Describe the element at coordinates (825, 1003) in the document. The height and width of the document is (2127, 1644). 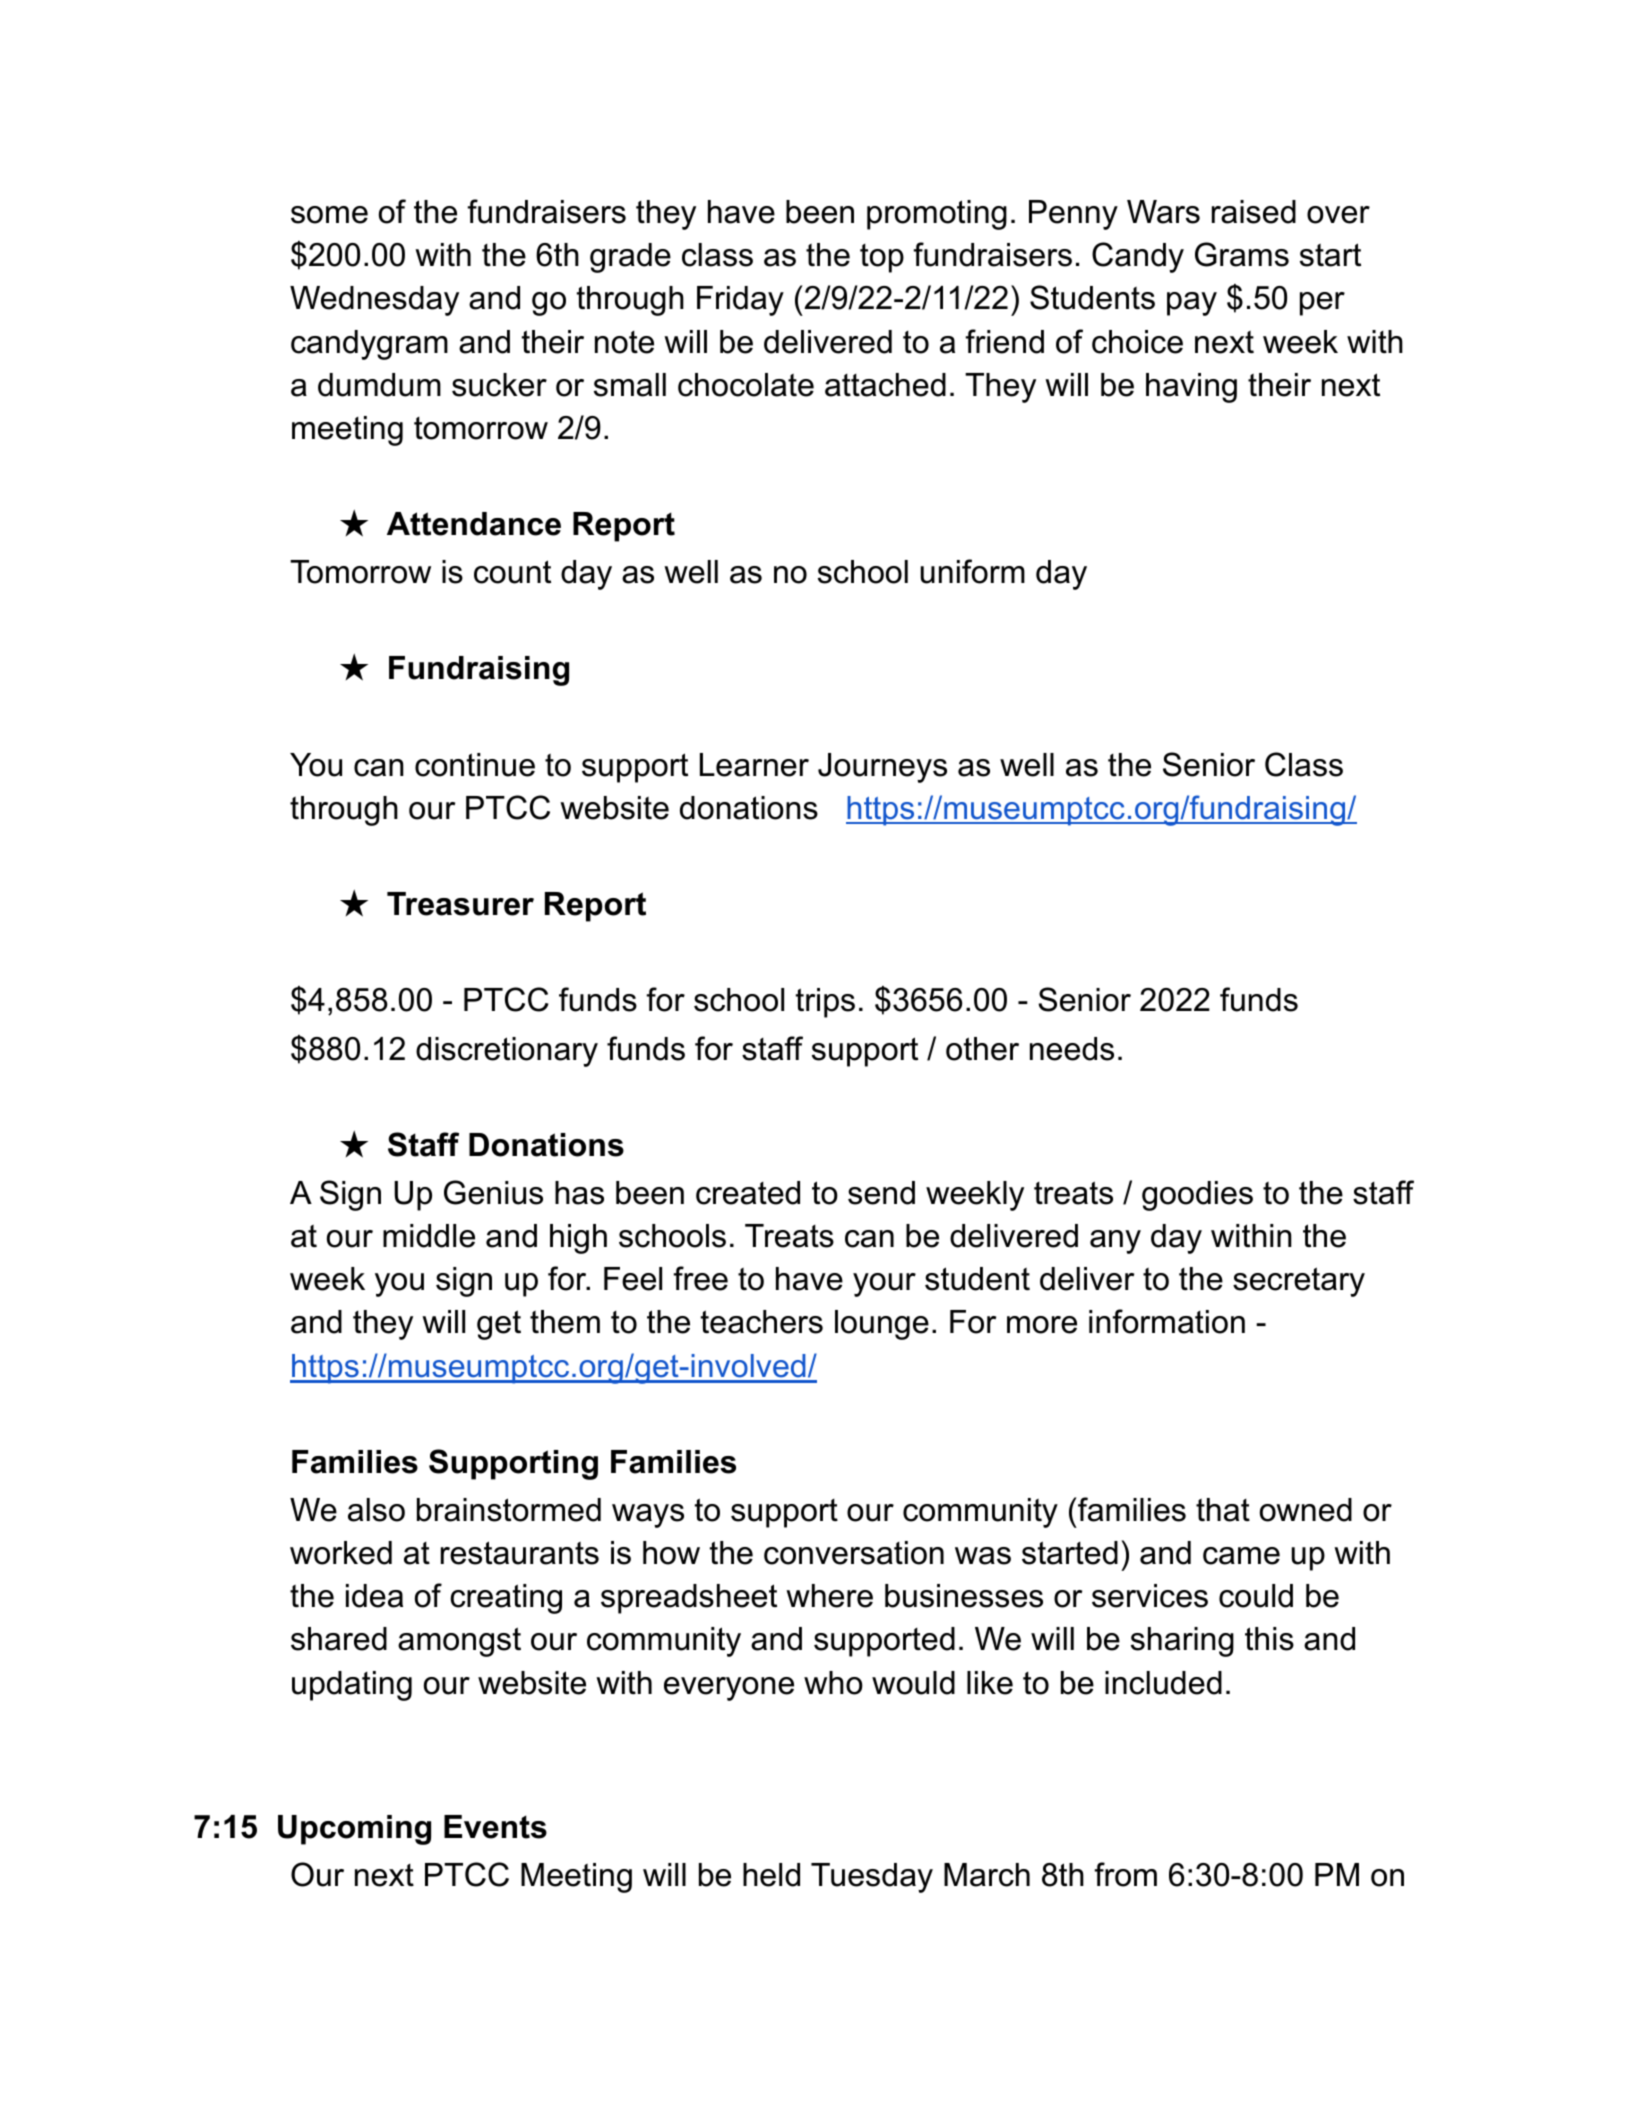
I see `trips` at that location.
